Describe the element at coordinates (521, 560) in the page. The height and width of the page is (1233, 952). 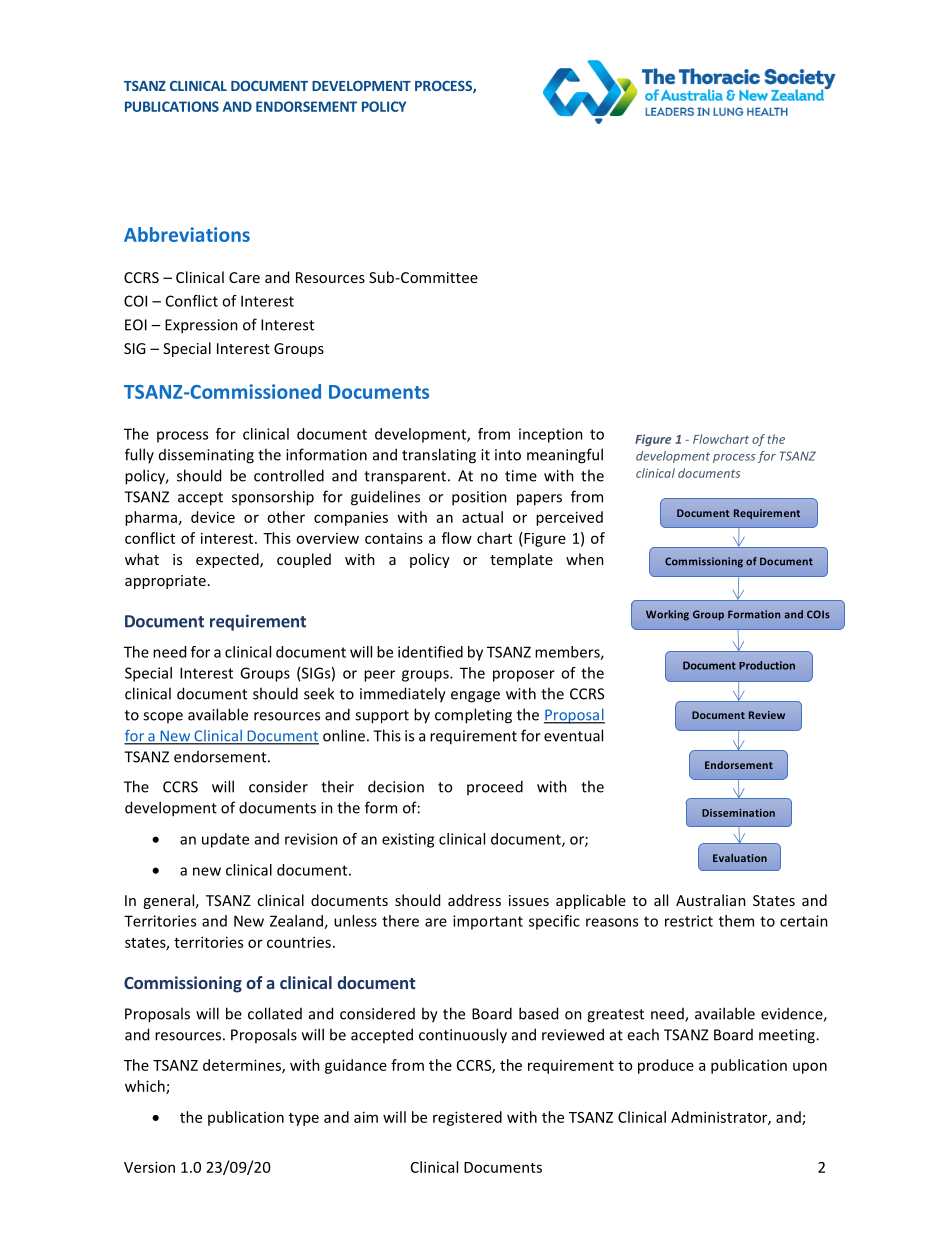
I see `template` at that location.
